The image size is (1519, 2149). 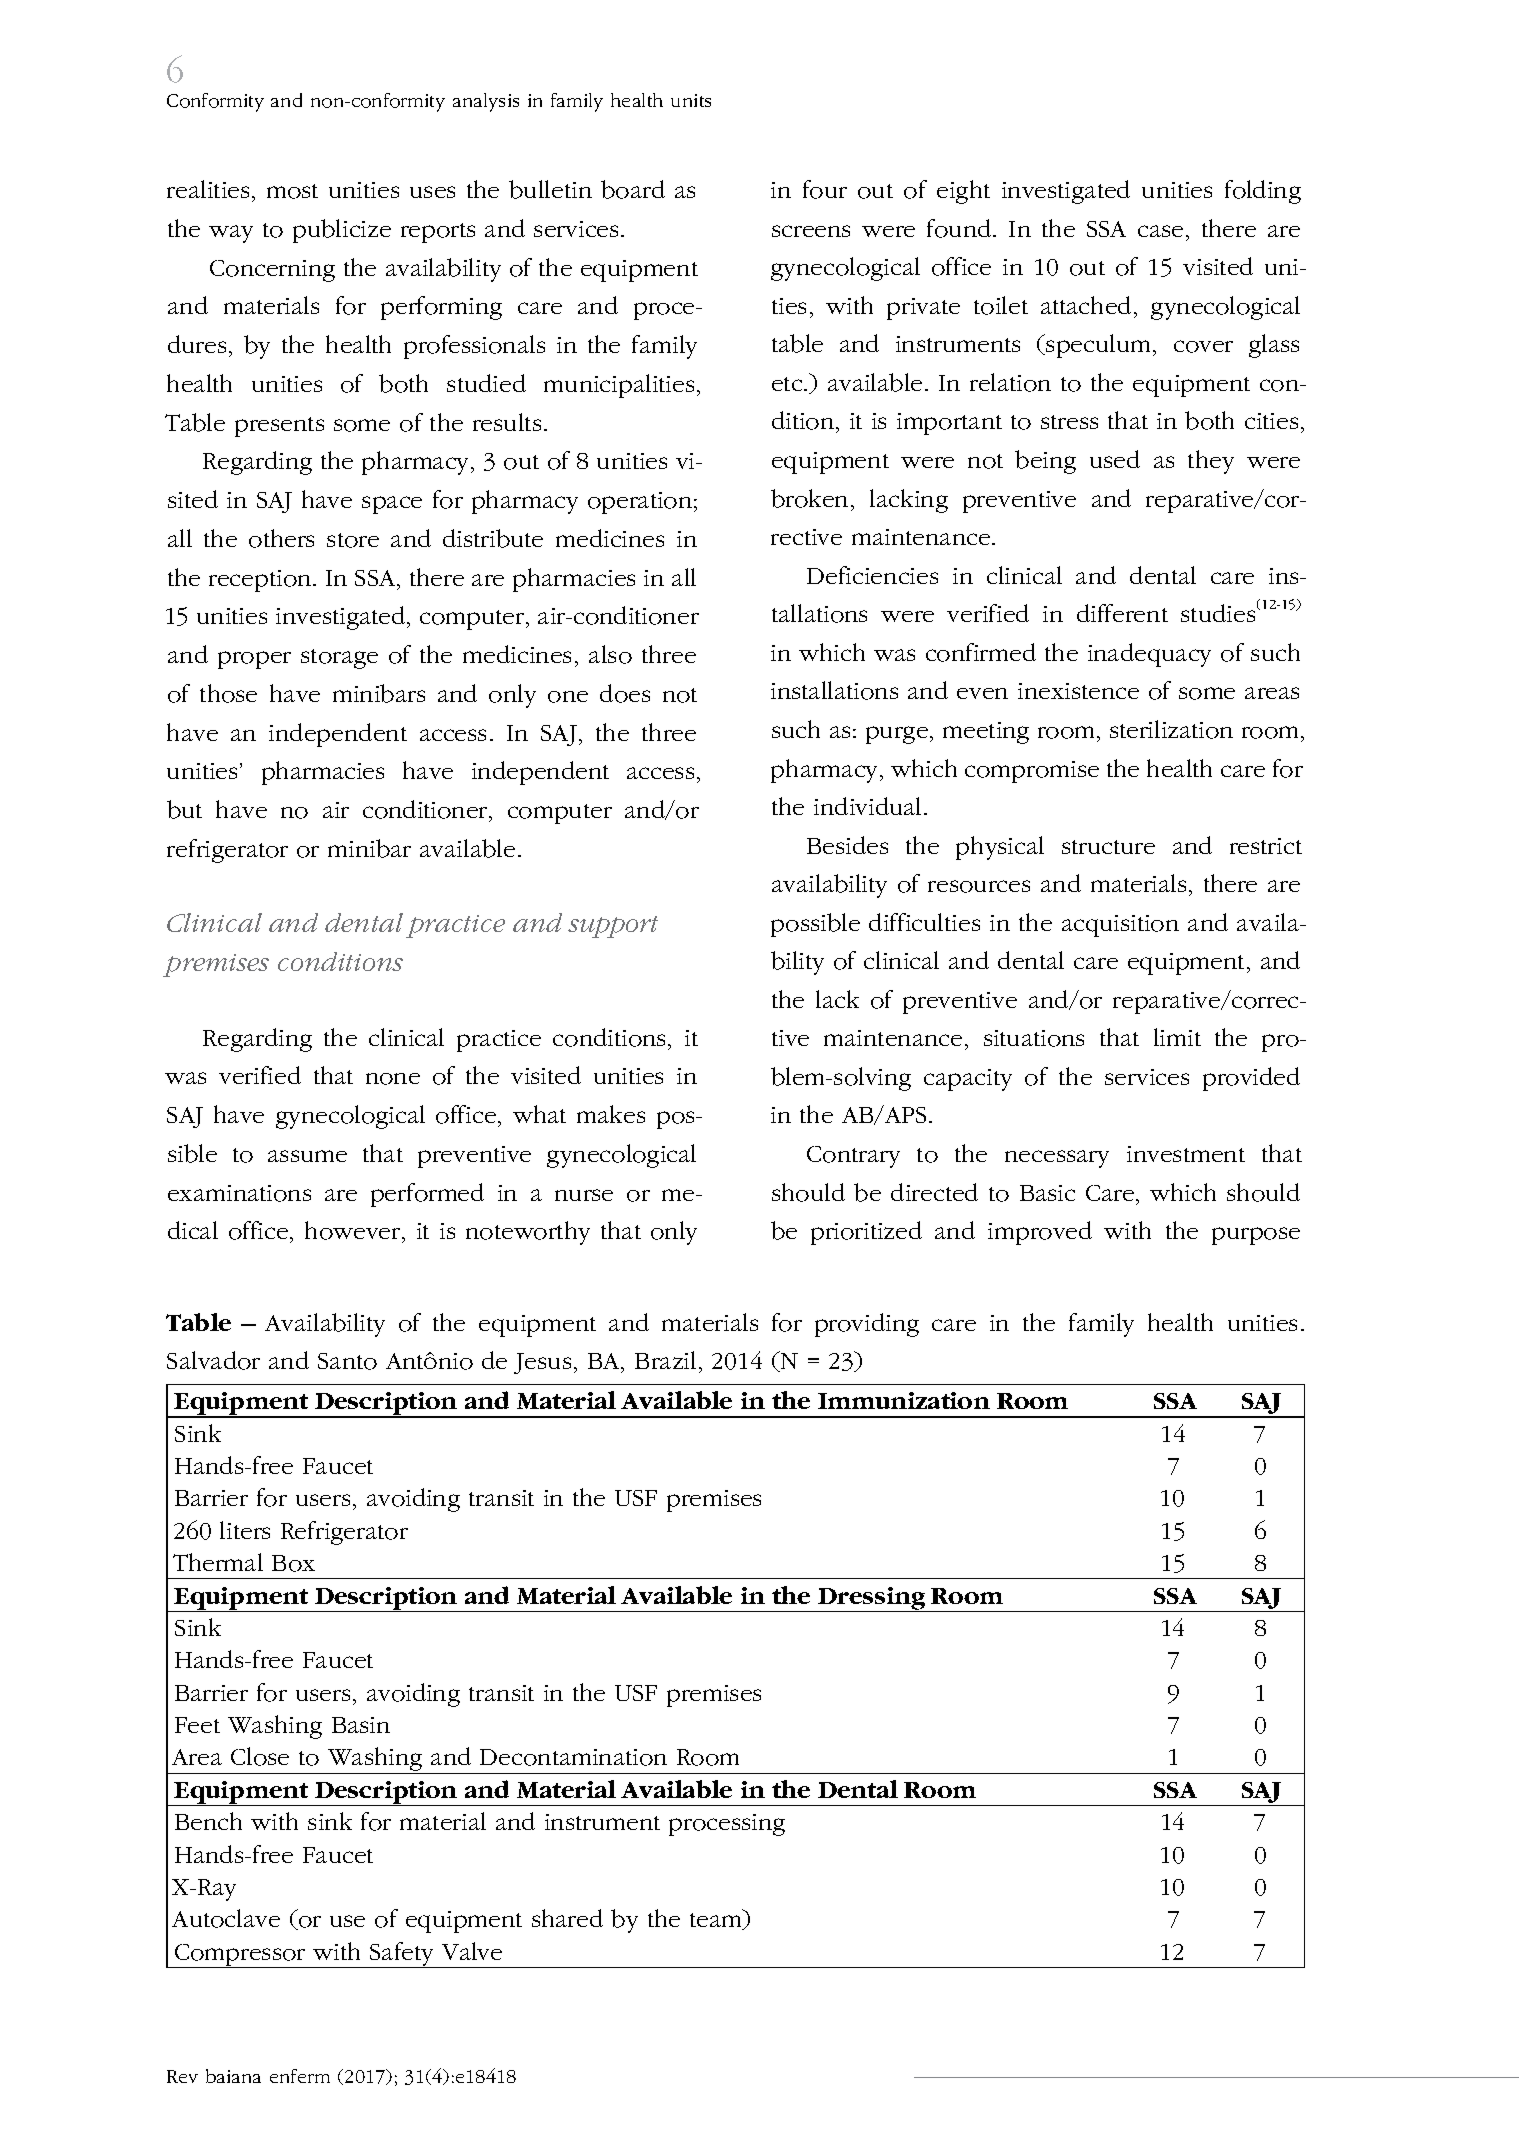 I want to click on team, so click(x=717, y=1921).
